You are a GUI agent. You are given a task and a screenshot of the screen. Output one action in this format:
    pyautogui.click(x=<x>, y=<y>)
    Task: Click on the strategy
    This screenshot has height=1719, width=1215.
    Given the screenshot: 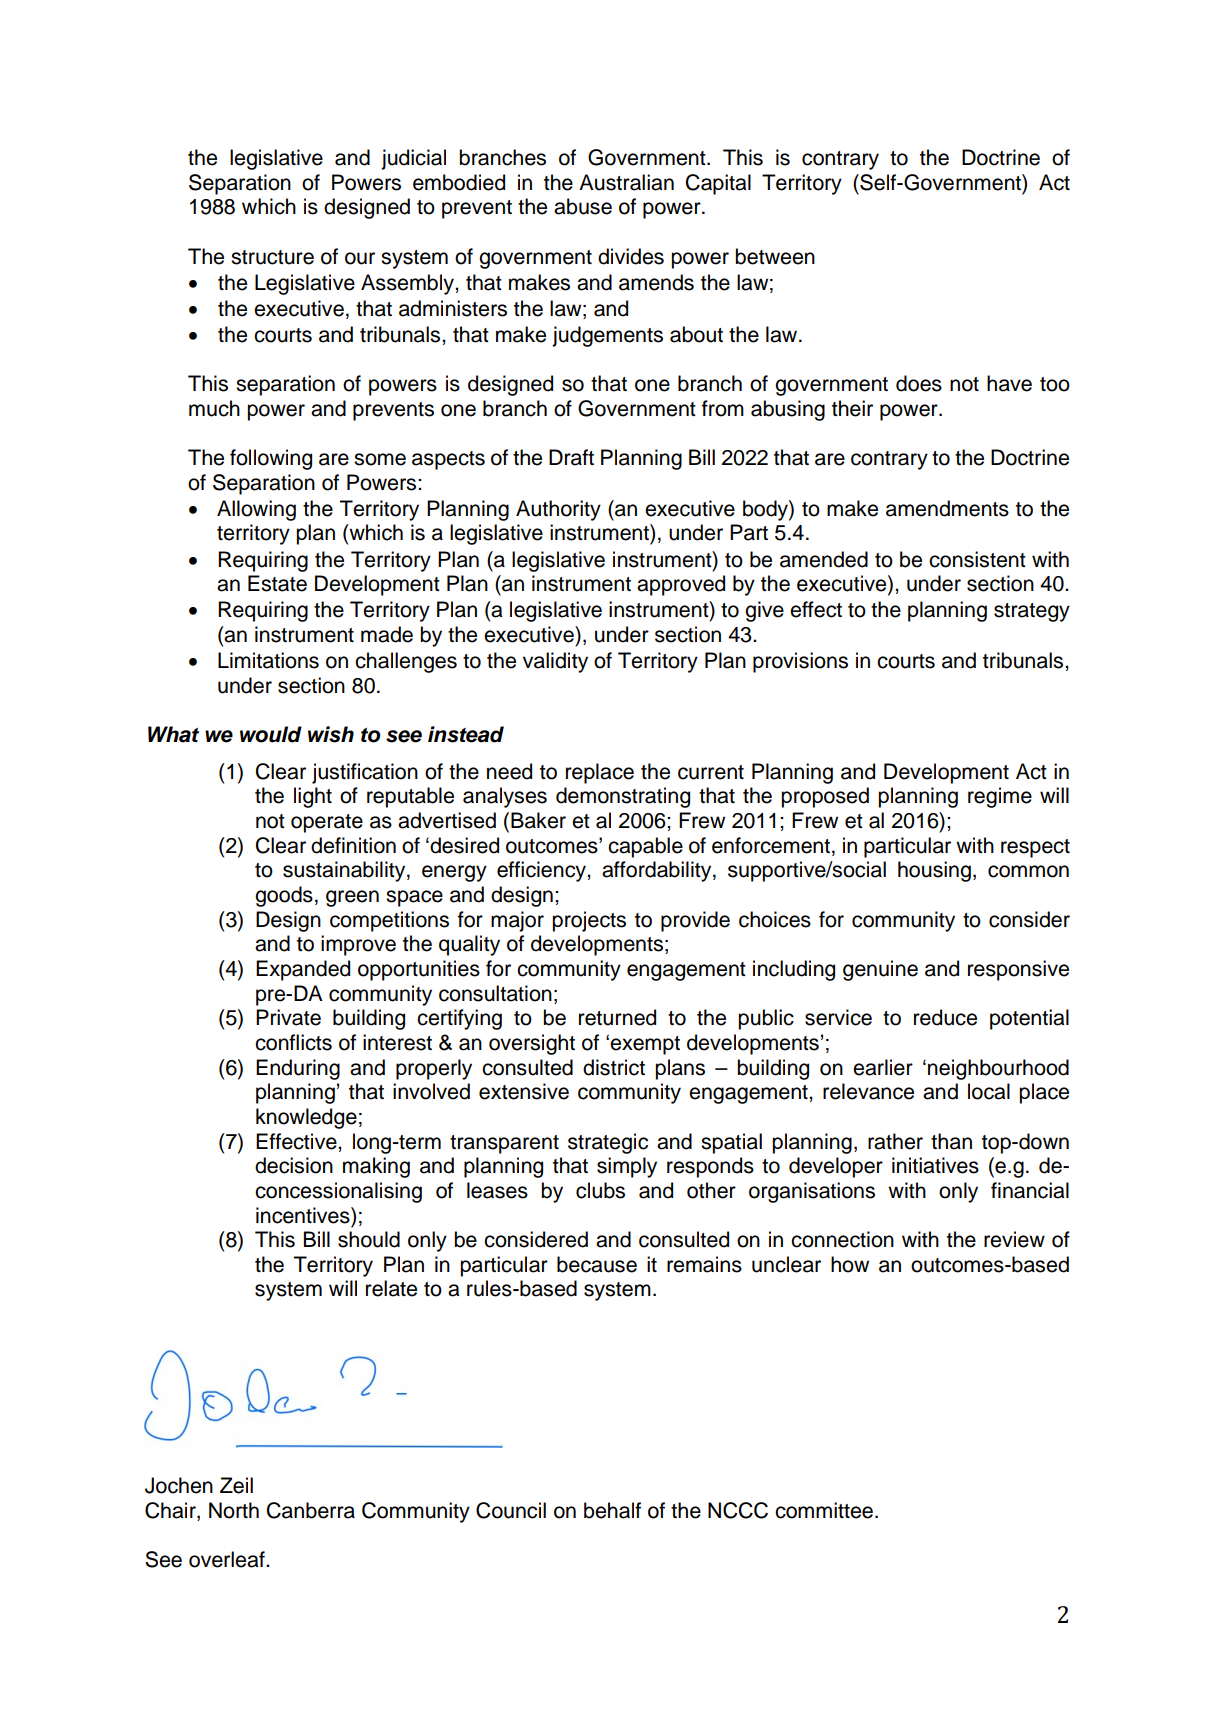 What is the action you would take?
    pyautogui.click(x=1032, y=612)
